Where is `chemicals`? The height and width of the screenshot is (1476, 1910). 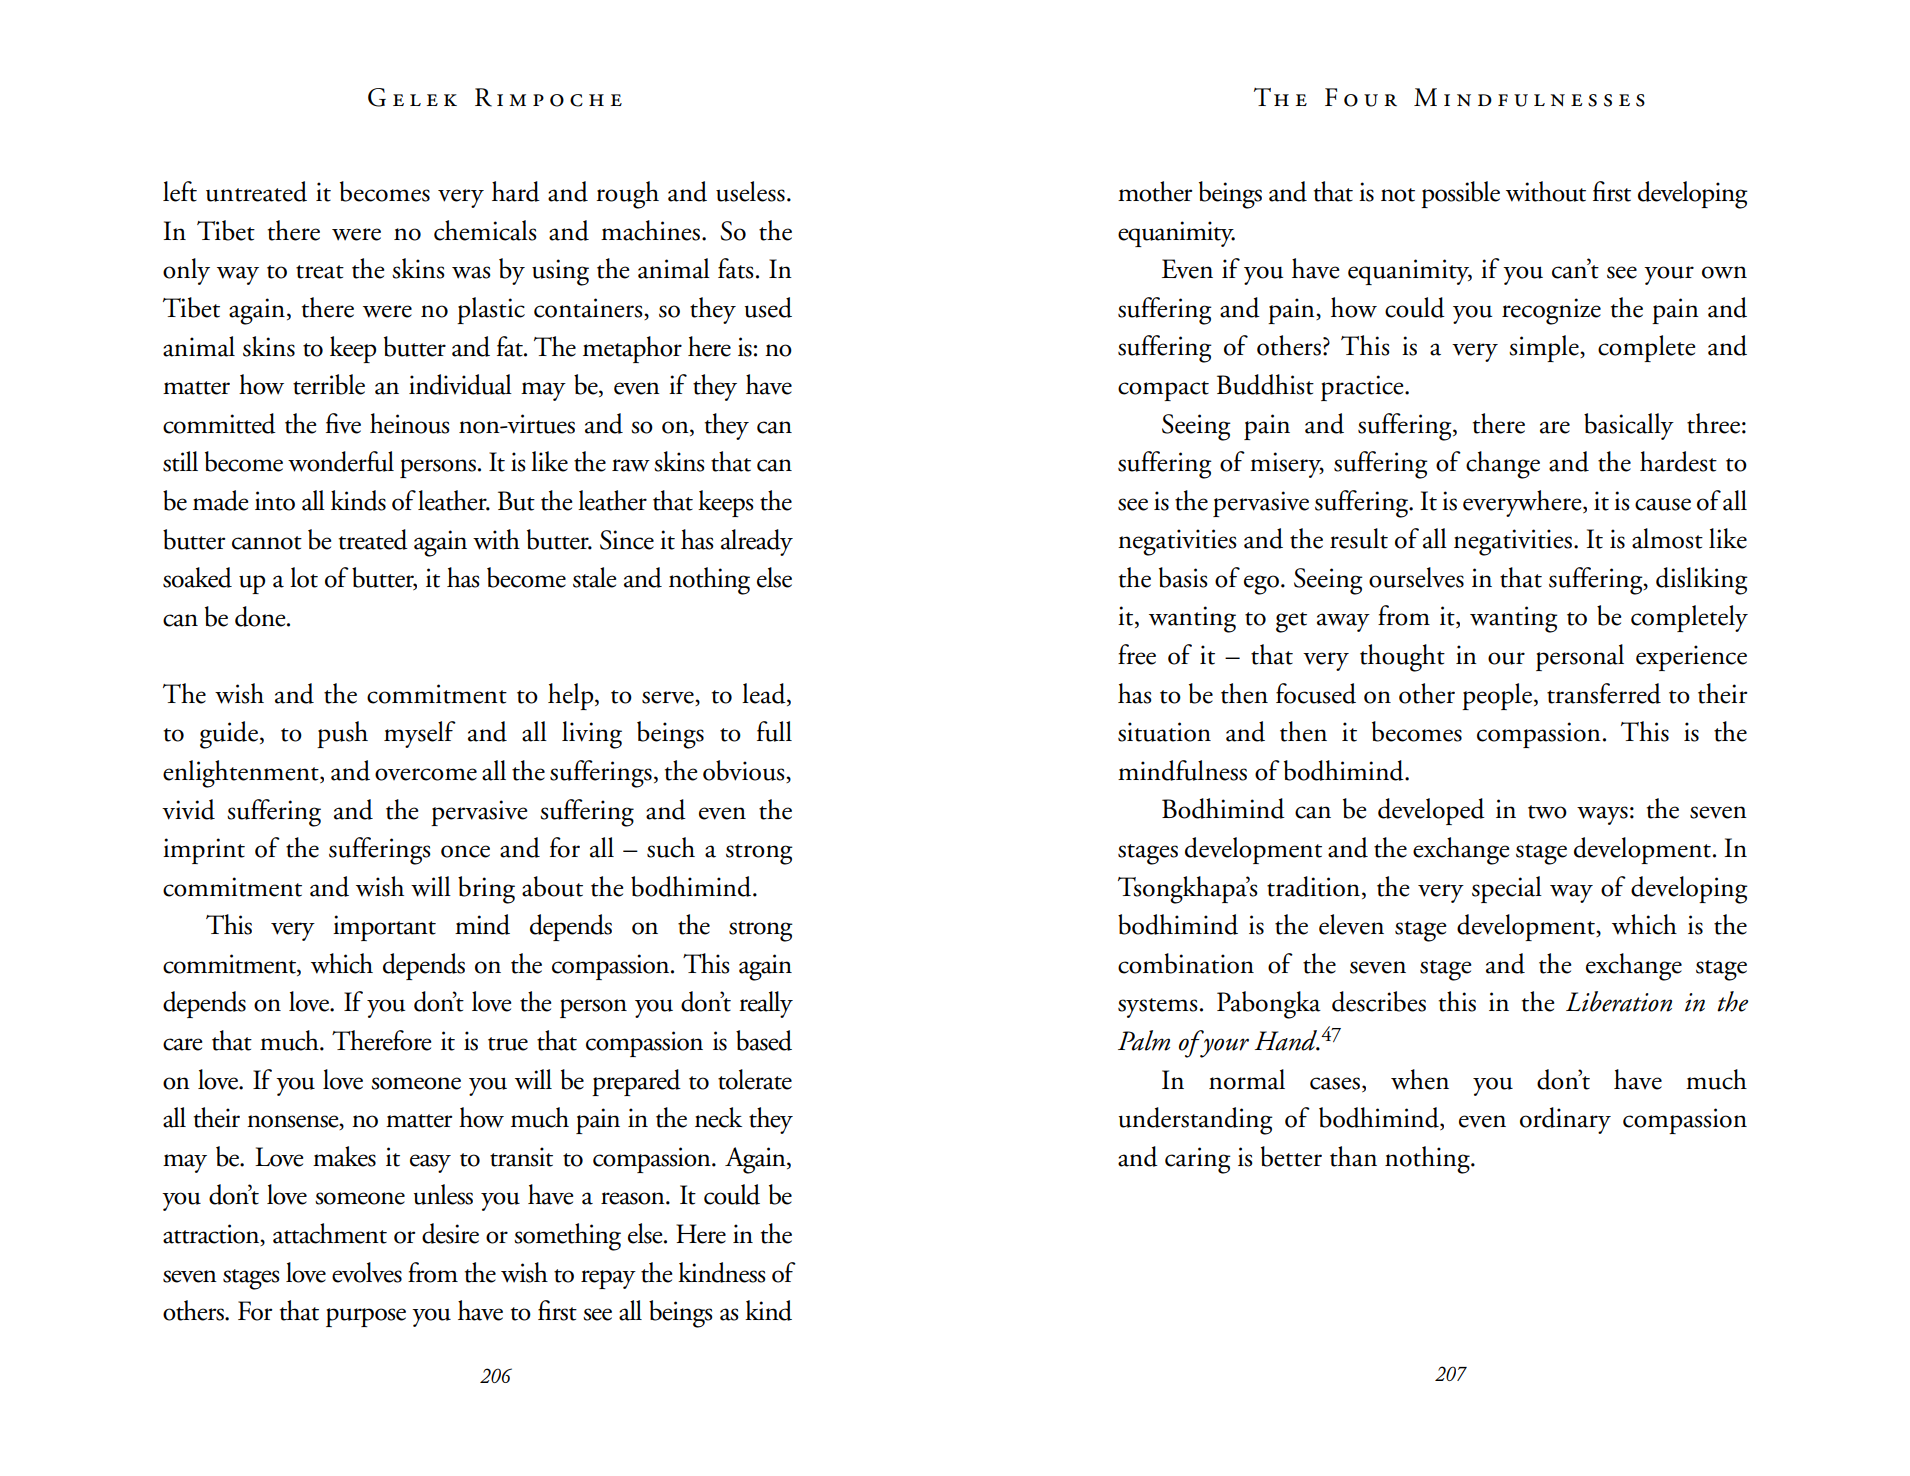
chemicals is located at coordinates (485, 230).
